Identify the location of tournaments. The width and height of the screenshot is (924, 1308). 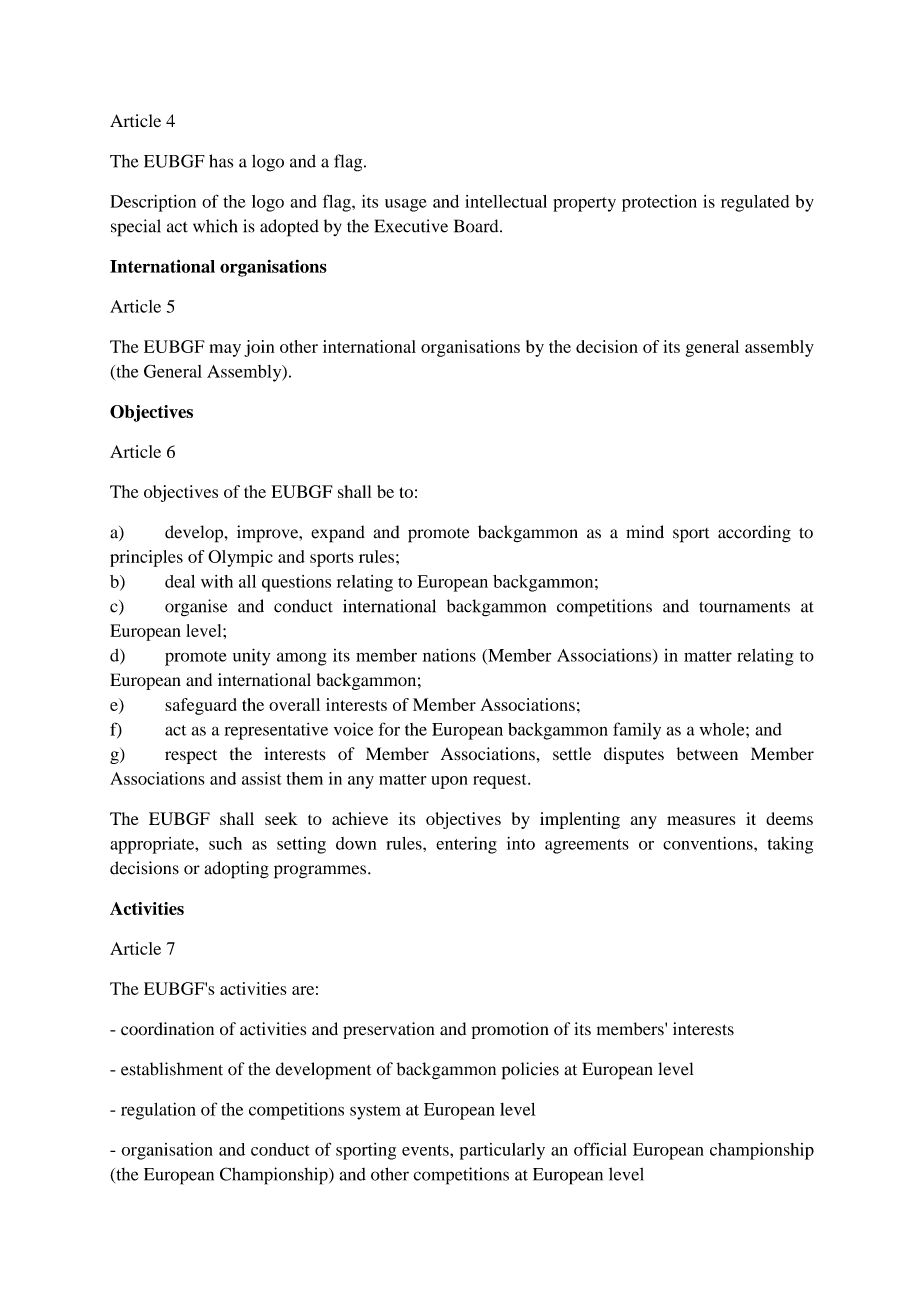
(744, 607).
